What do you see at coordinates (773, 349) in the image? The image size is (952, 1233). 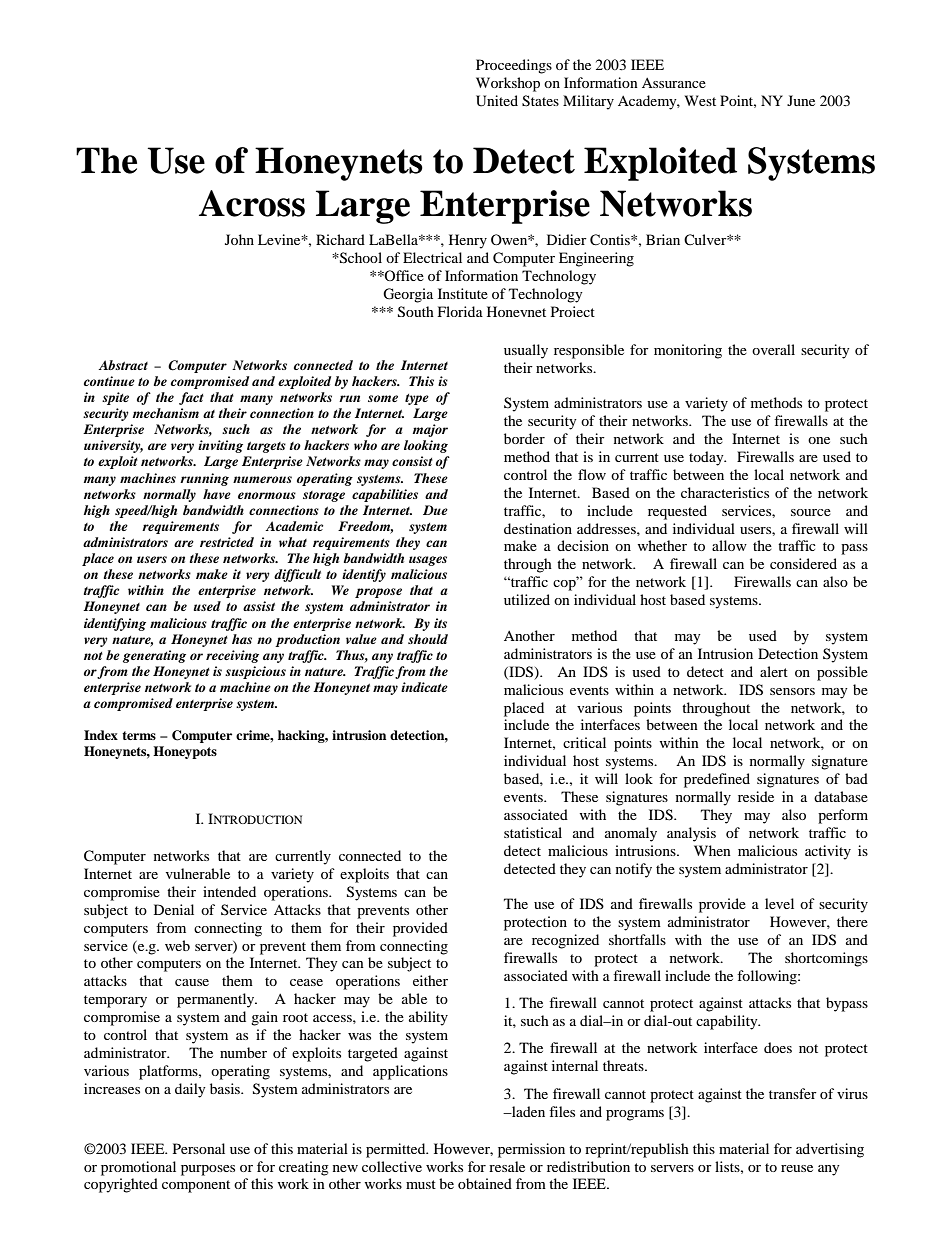 I see `overall` at bounding box center [773, 349].
